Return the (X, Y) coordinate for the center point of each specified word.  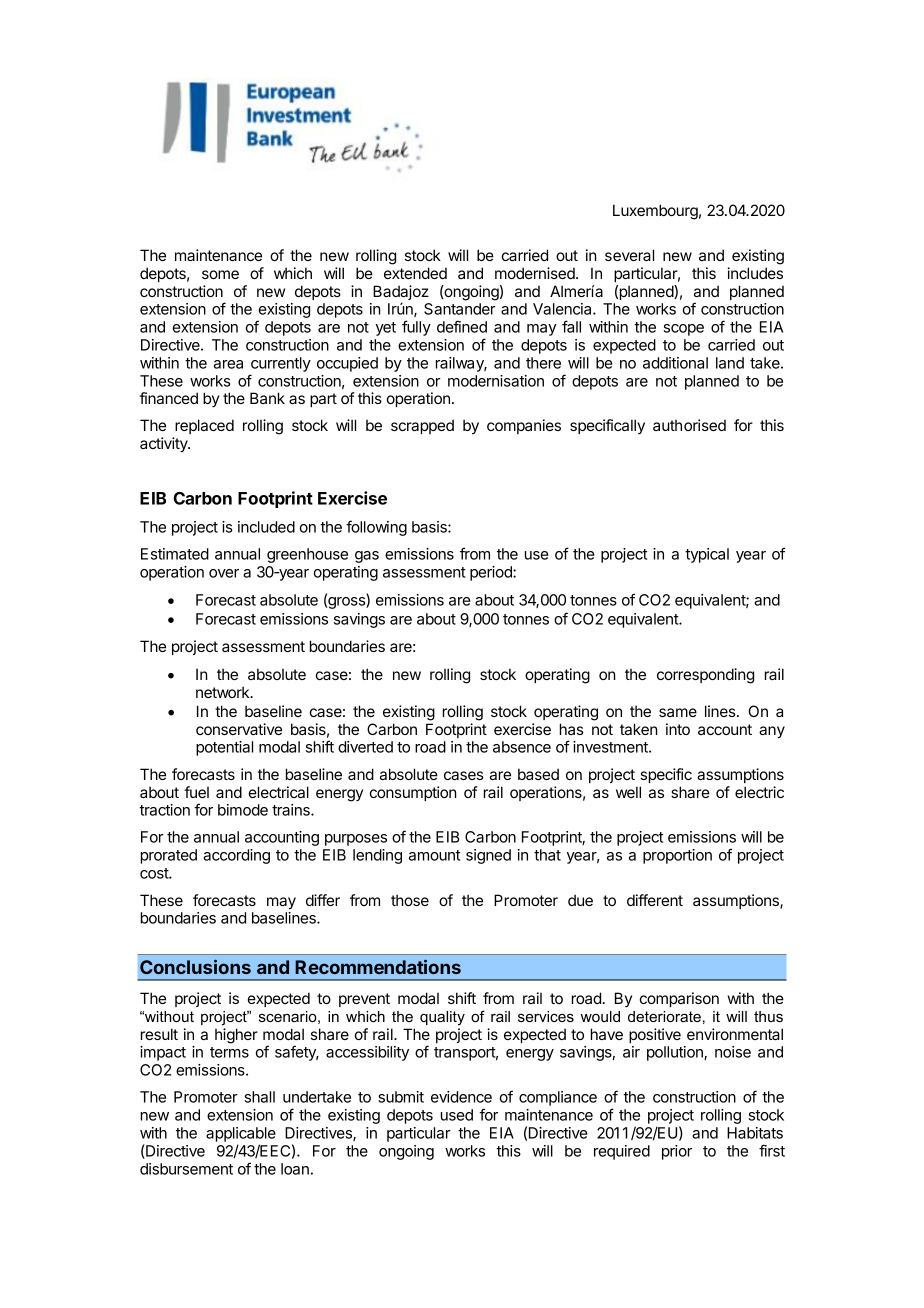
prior (677, 1152)
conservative (239, 729)
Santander (460, 309)
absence (522, 747)
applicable (241, 1134)
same (678, 712)
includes (755, 273)
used (457, 1115)
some (220, 274)
